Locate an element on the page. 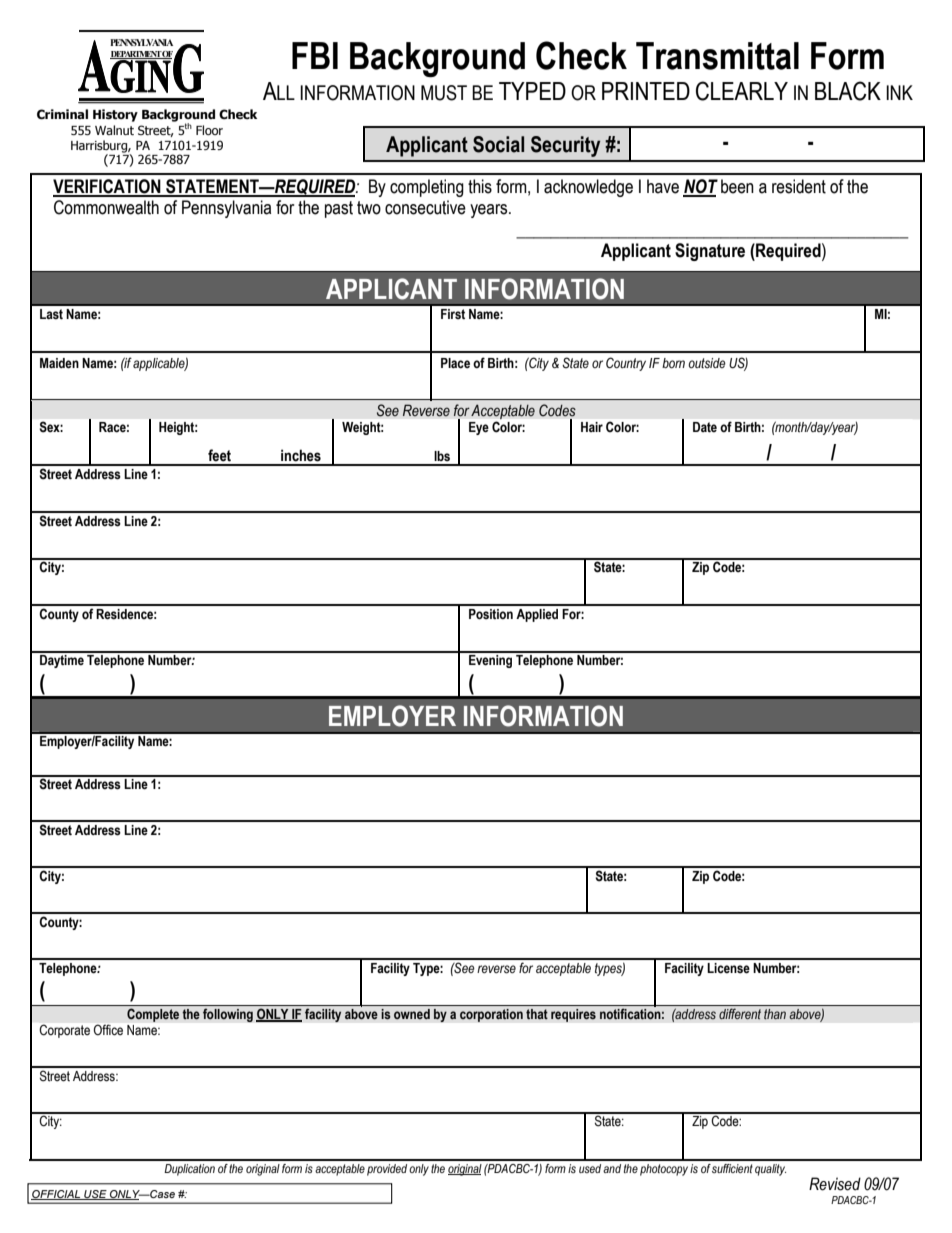 Image resolution: width=952 pixels, height=1233 pixels. Eye is located at coordinates (479, 428).
